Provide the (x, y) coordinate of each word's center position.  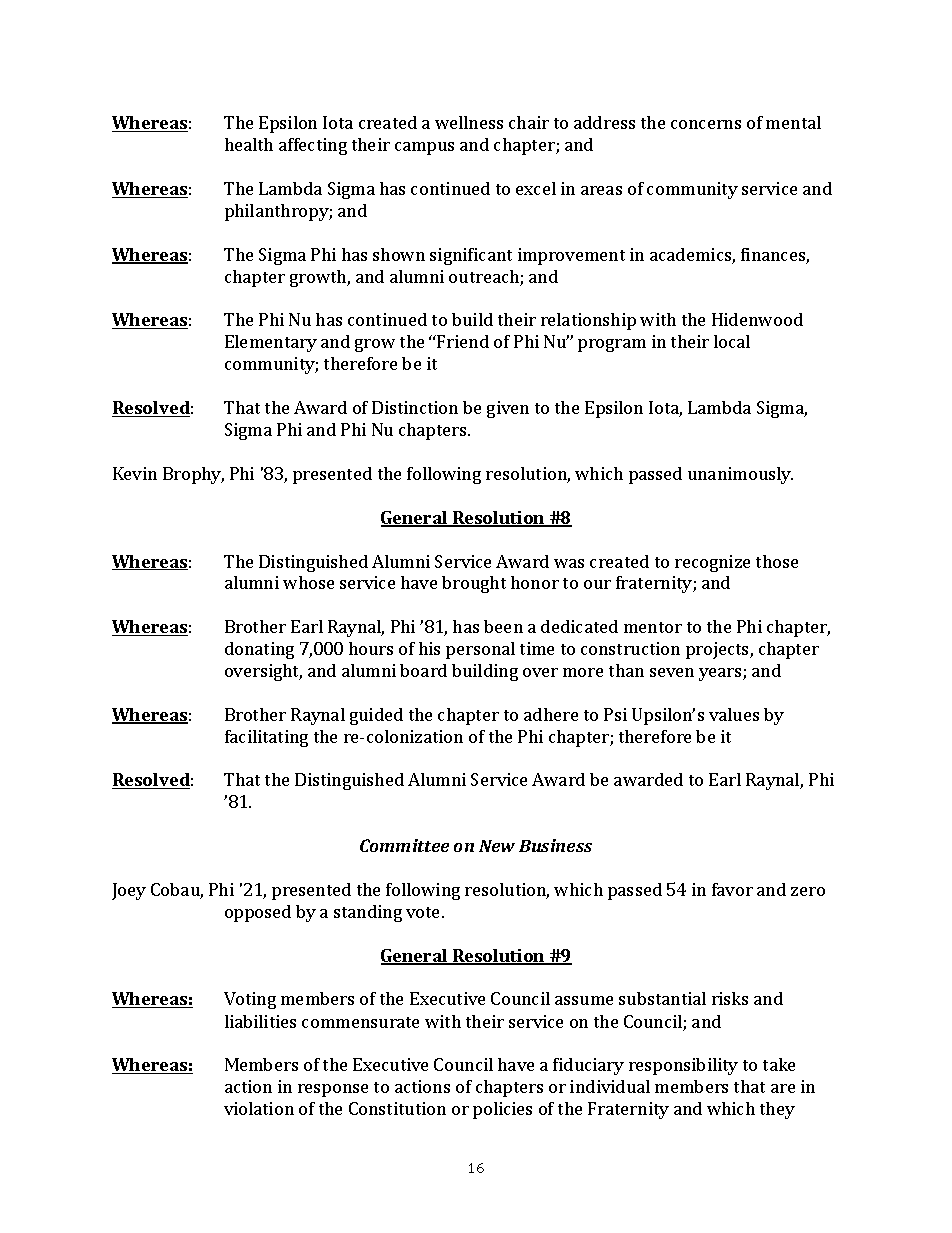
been (503, 626)
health (249, 144)
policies (502, 1110)
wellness (469, 122)
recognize (712, 563)
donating (259, 650)
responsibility (683, 1066)
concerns (706, 124)
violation (259, 1108)
